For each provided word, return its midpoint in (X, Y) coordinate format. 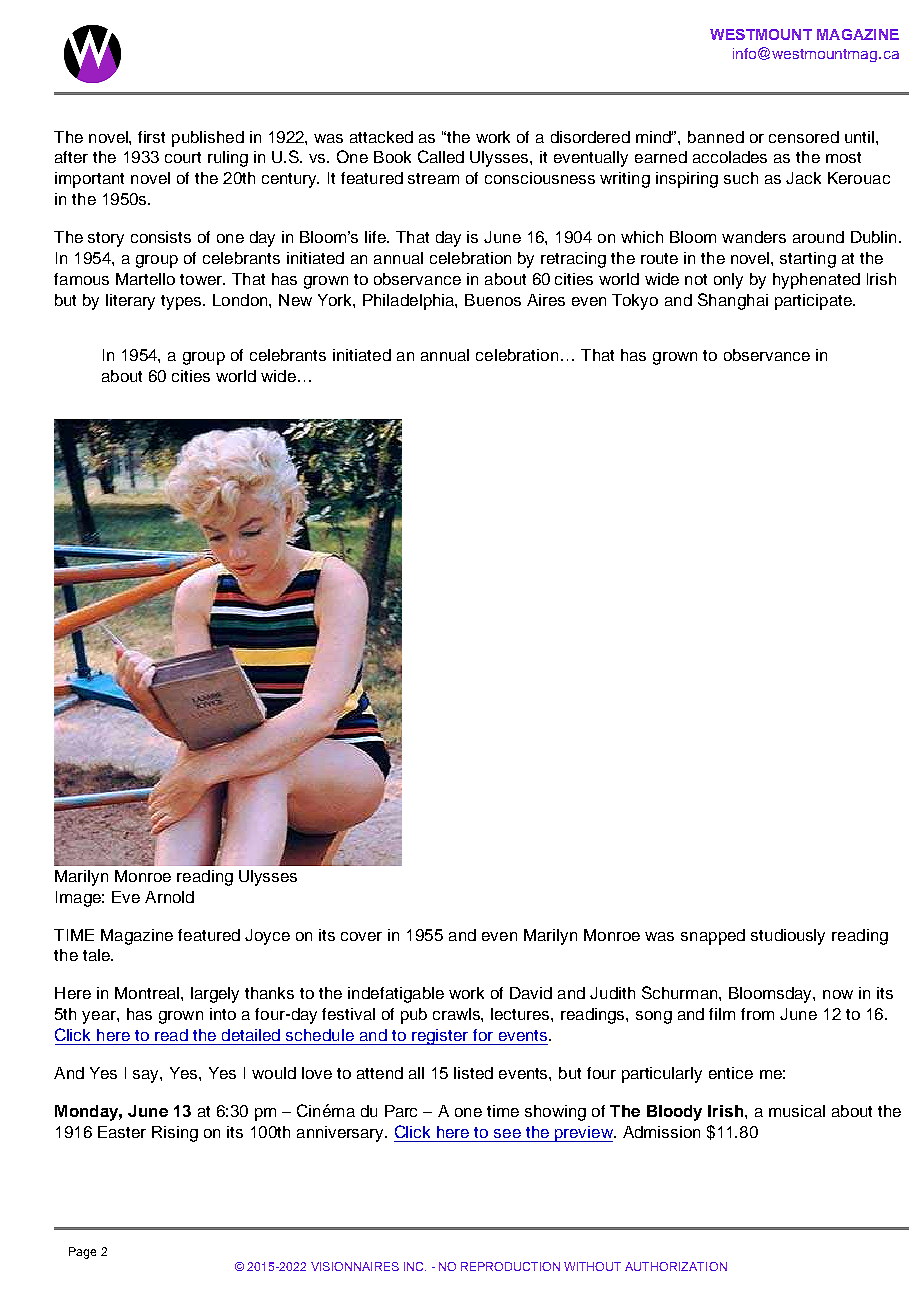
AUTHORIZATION (676, 1266)
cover (361, 936)
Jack (803, 178)
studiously (788, 937)
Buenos (493, 300)
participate (814, 302)
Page (82, 1253)
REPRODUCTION (510, 1266)
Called (441, 156)
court (183, 157)
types (182, 302)
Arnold (169, 897)
